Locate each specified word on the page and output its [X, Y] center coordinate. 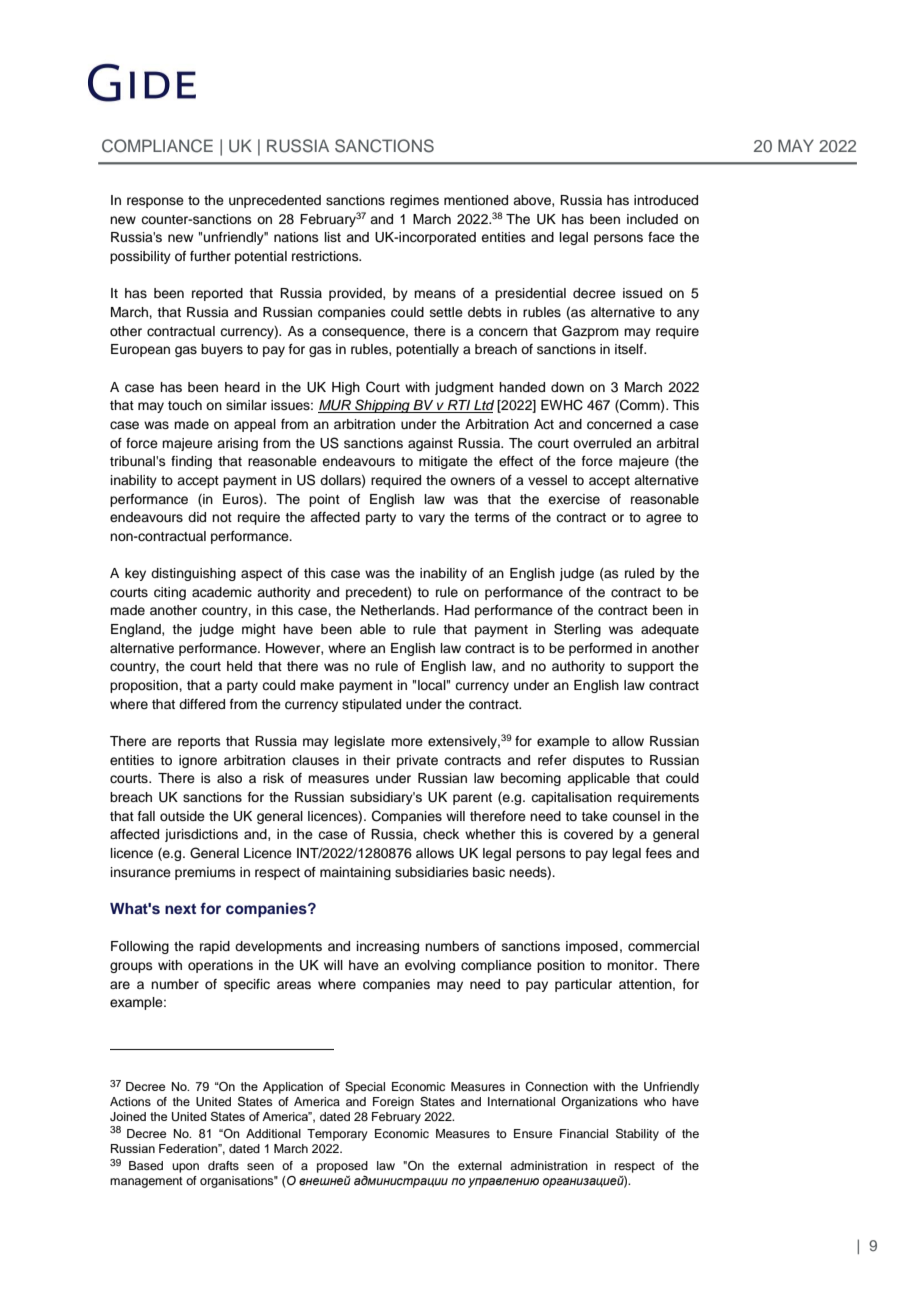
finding [191, 462]
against [430, 444]
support [651, 668]
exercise [574, 499]
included [652, 219]
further [210, 256]
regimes [414, 201]
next [180, 909]
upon [185, 1168]
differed [202, 704]
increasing [388, 947]
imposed [592, 947]
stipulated [371, 705]
